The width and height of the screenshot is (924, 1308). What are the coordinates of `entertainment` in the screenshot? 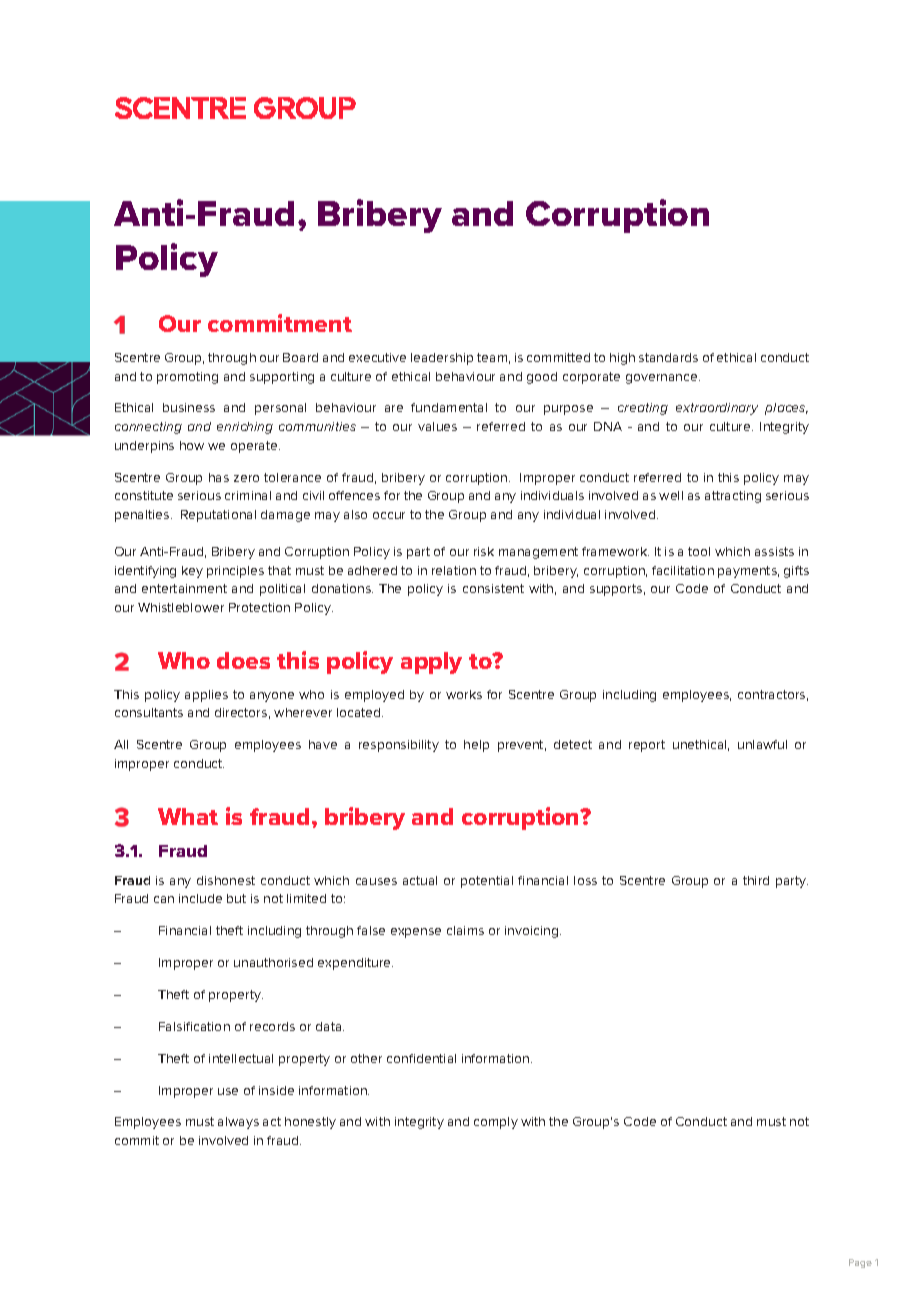 It's located at (184, 588).
